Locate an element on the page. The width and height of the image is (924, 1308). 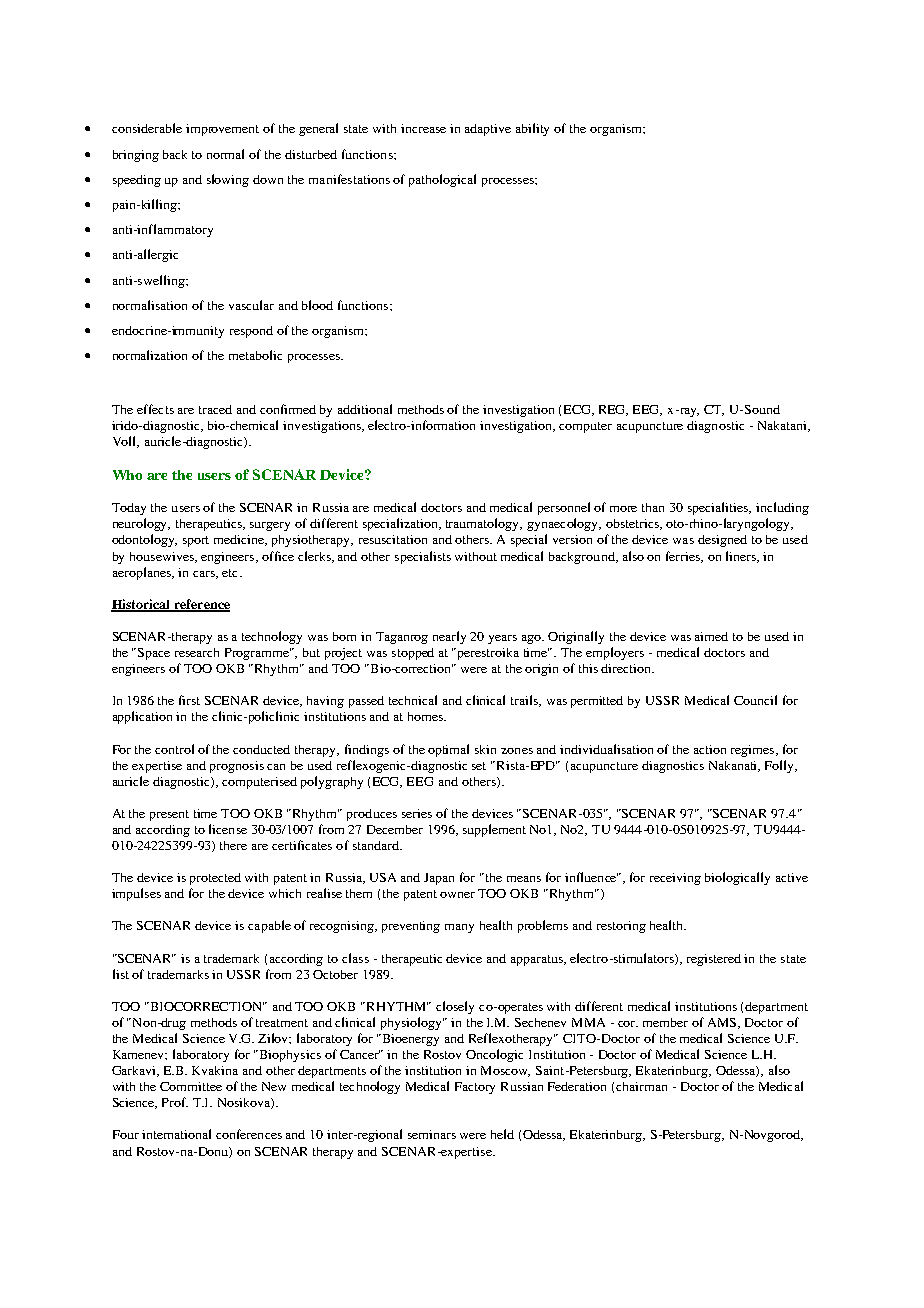
additional is located at coordinates (365, 409).
